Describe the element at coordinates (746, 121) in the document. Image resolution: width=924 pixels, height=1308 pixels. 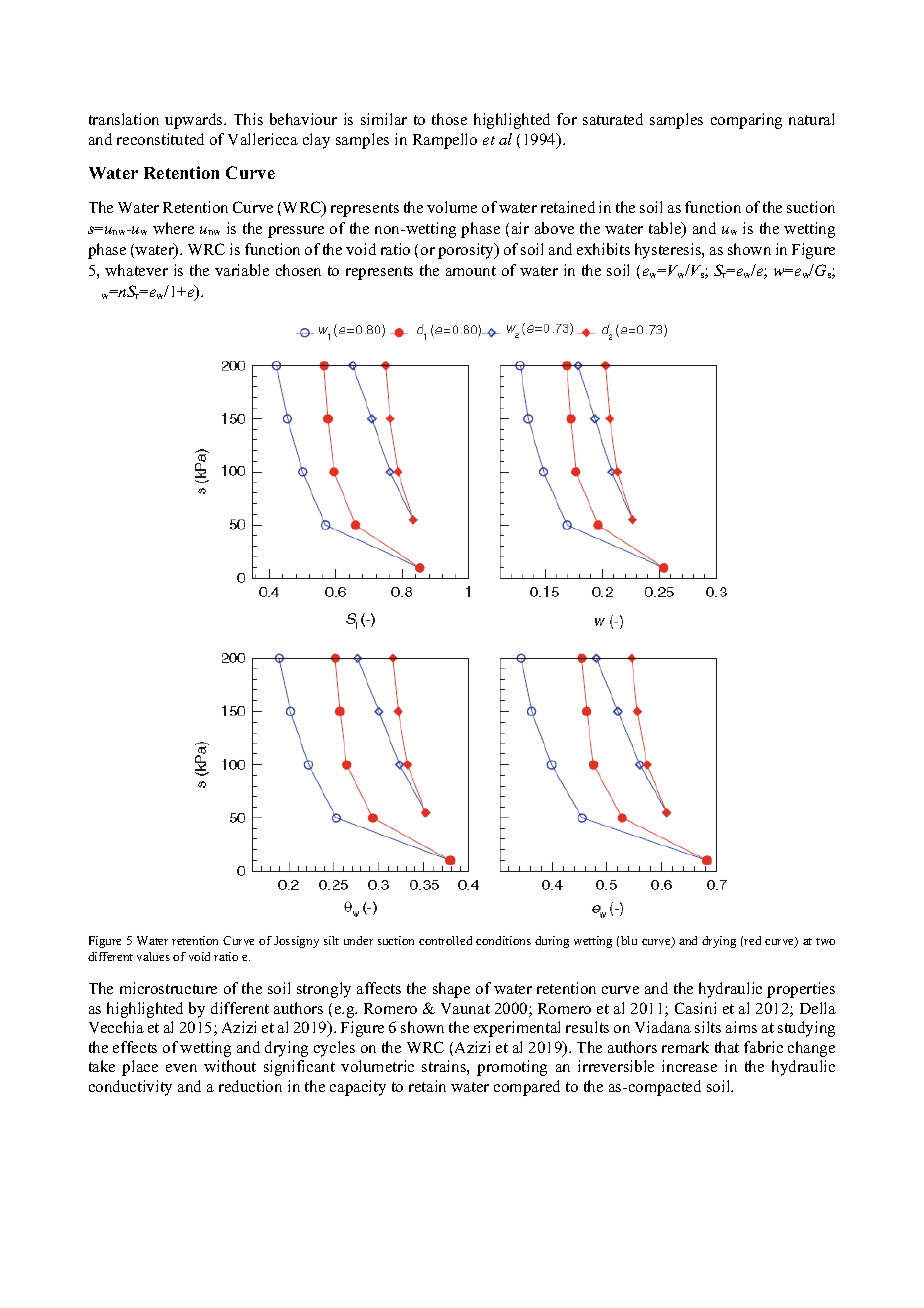
I see `comparing` at that location.
